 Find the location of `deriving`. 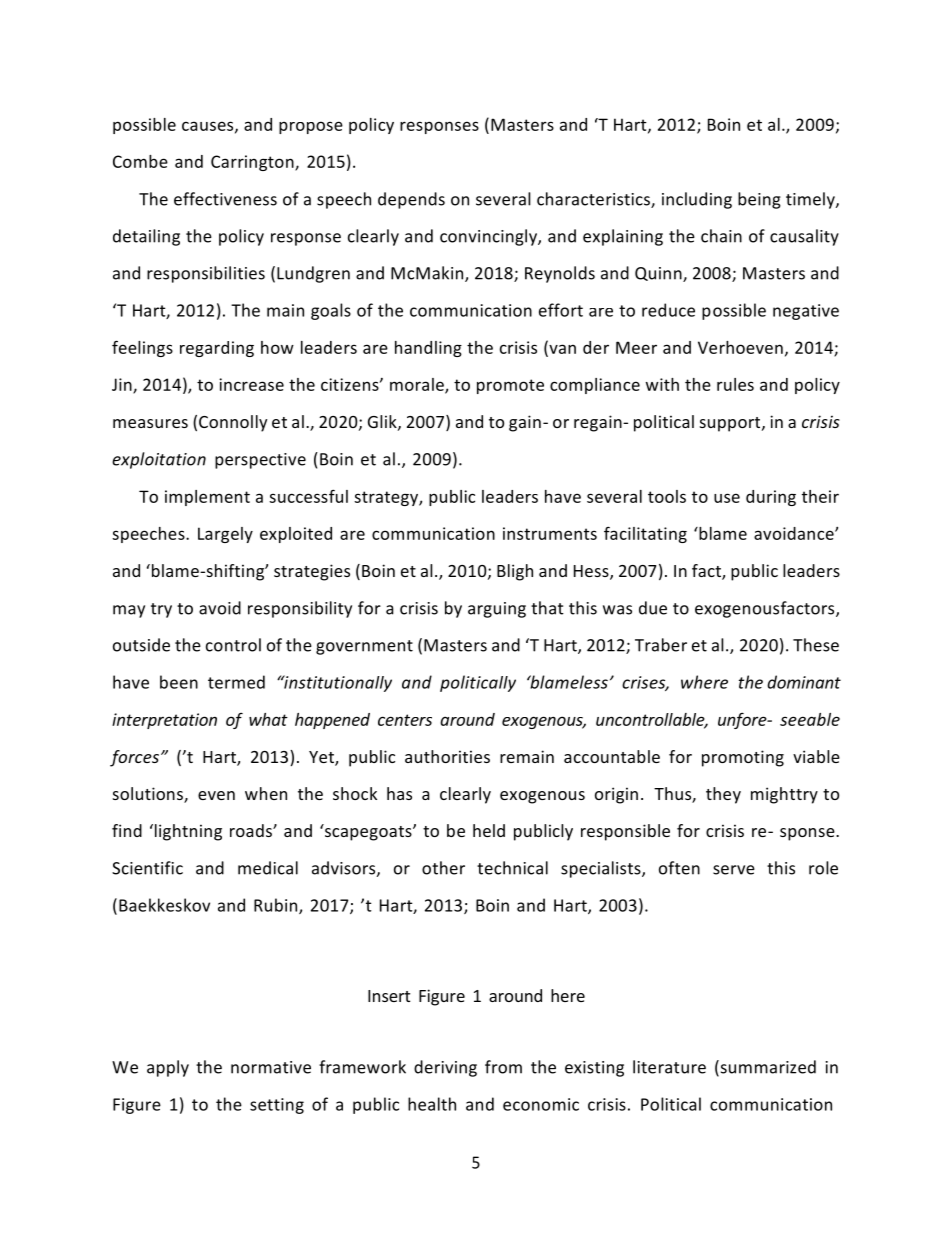

deriving is located at coordinates (445, 1068).
